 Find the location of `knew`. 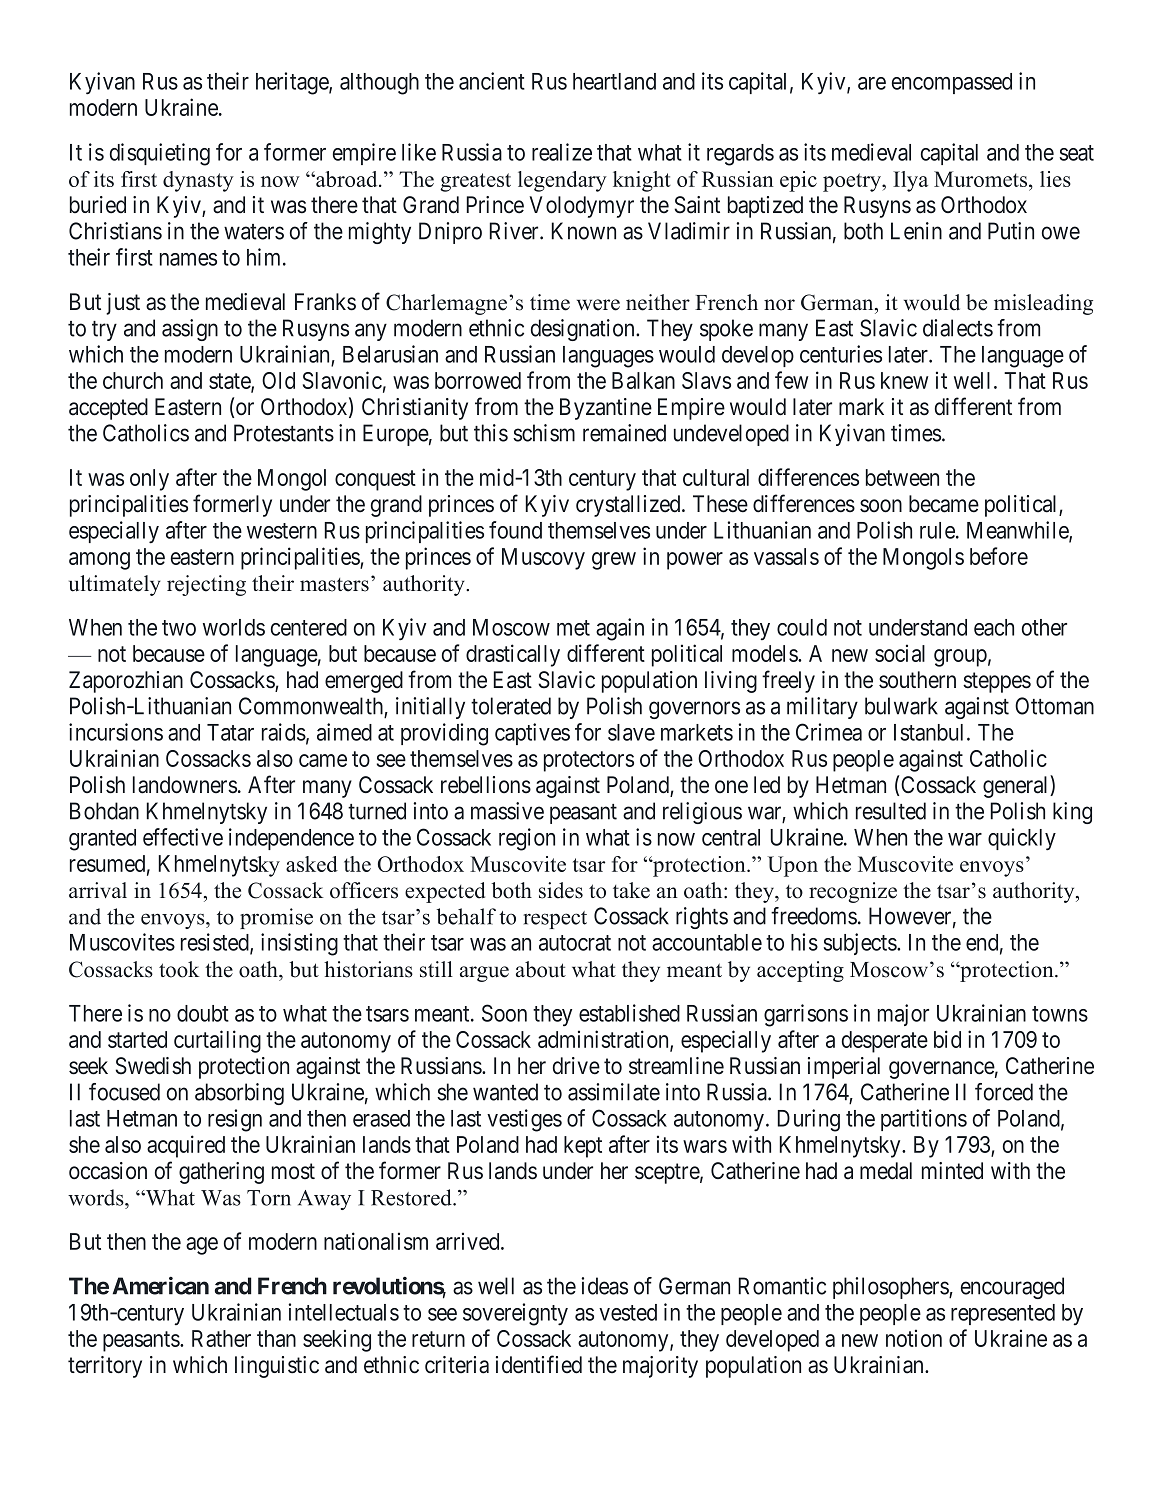

knew is located at coordinates (904, 380).
